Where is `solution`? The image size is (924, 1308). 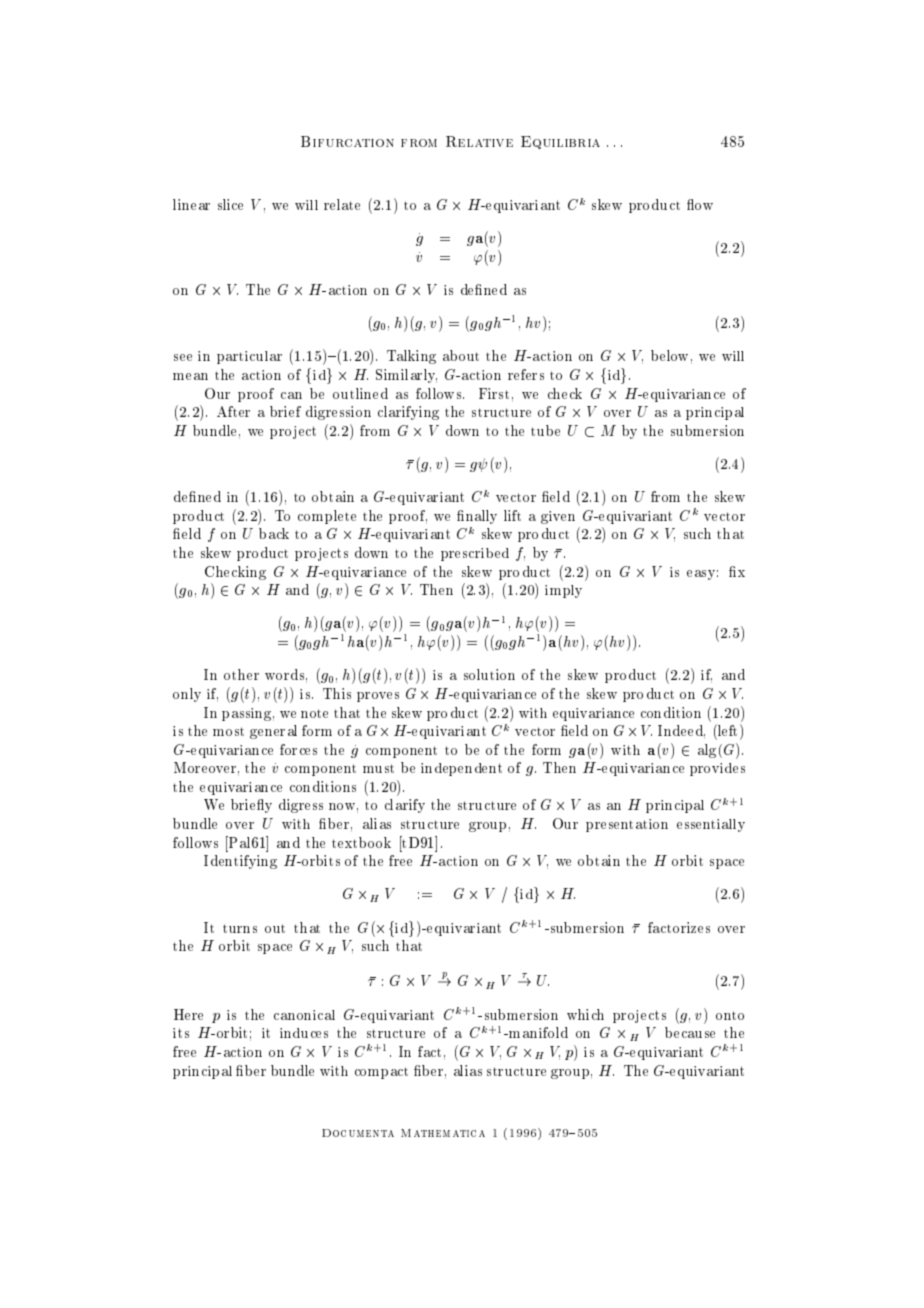
solution is located at coordinates (489, 674).
